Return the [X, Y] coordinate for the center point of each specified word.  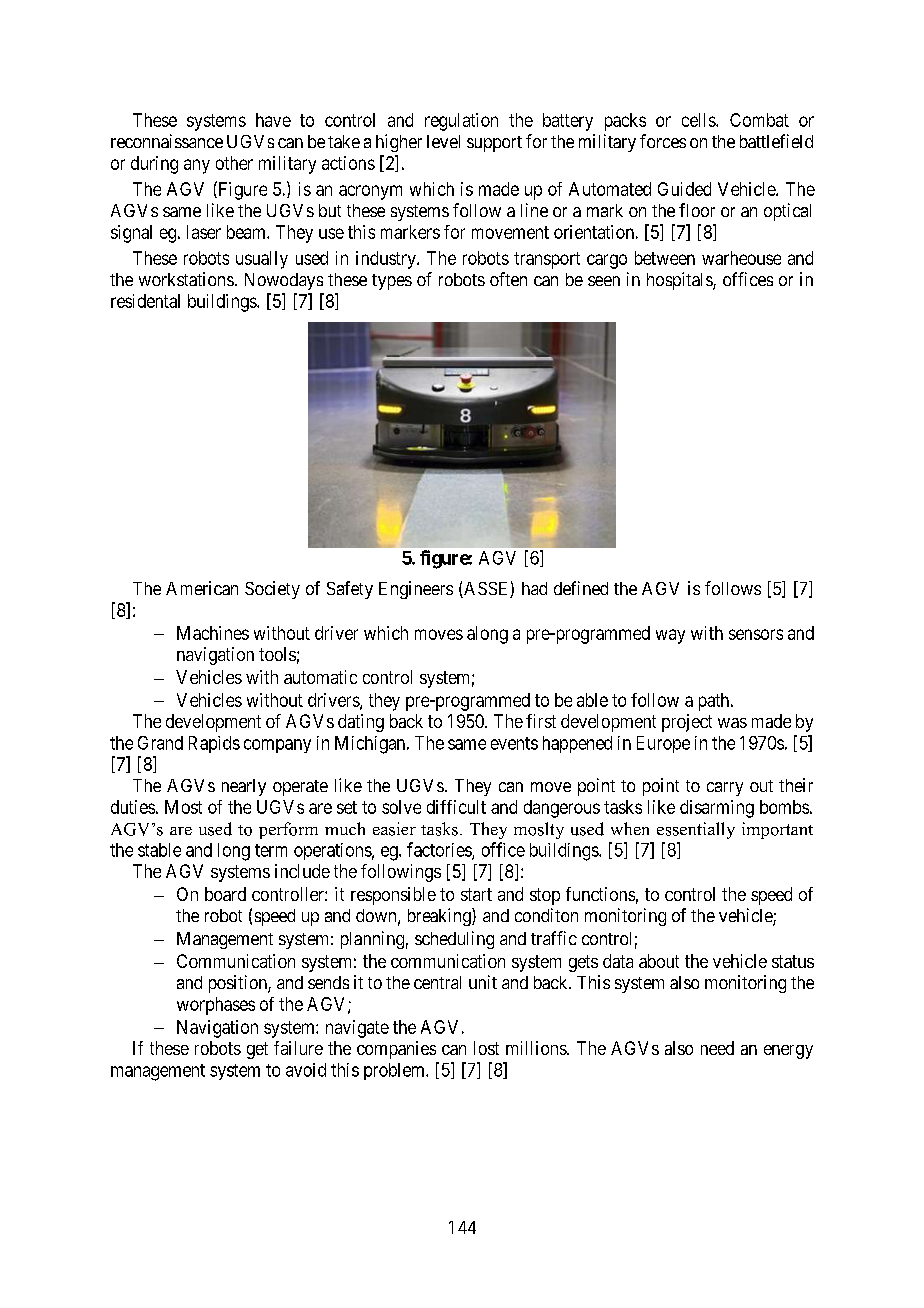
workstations [186, 279]
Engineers [416, 590]
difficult [456, 807]
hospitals [680, 281]
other [234, 163]
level [443, 141]
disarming [717, 809]
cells [699, 120]
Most [183, 807]
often [508, 279]
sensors [756, 634]
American [202, 588]
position [239, 984]
